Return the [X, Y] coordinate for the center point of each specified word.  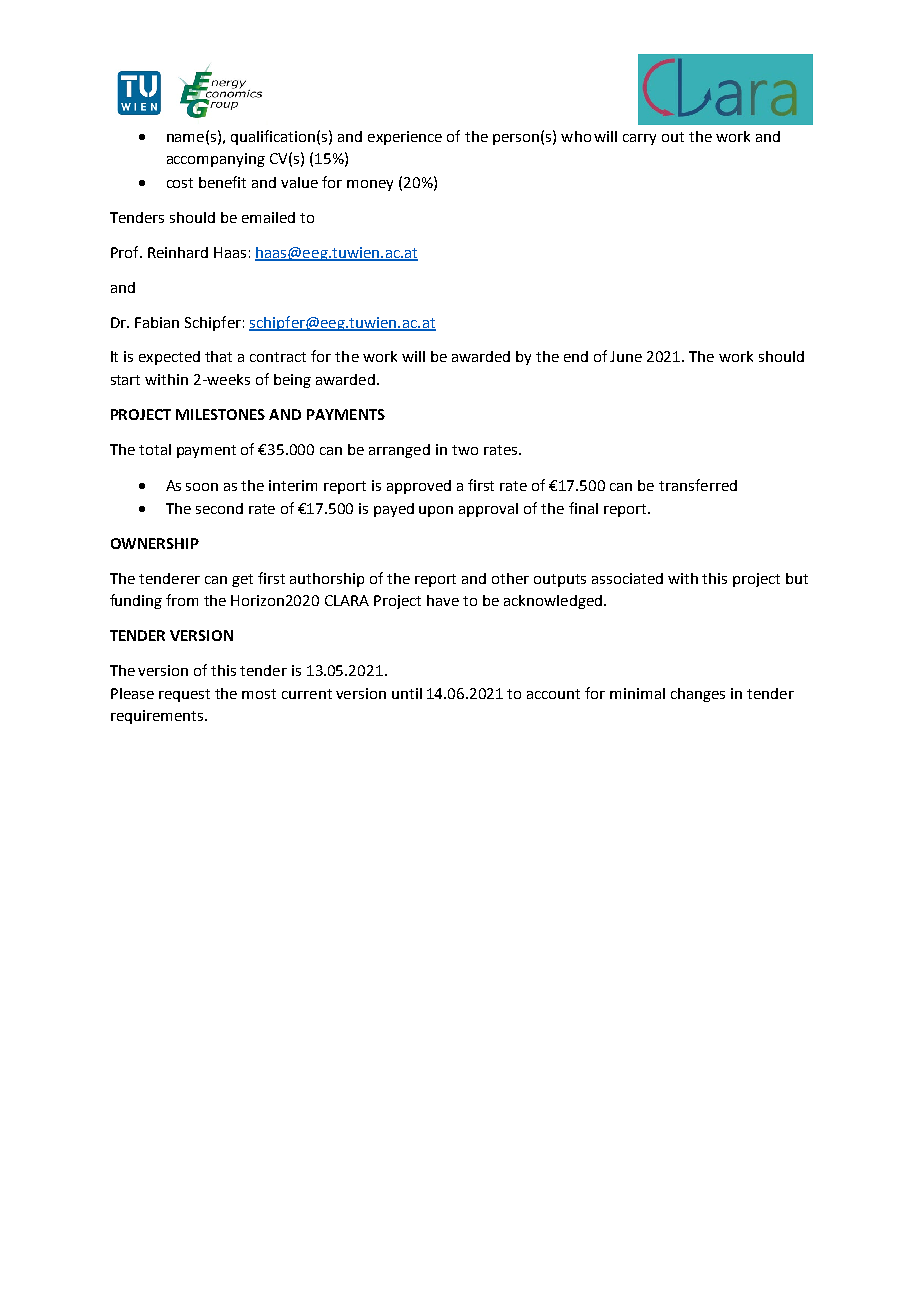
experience [405, 138]
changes [698, 695]
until [407, 693]
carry [639, 139]
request [184, 695]
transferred [698, 485]
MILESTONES [220, 414]
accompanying [216, 160]
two [465, 450]
